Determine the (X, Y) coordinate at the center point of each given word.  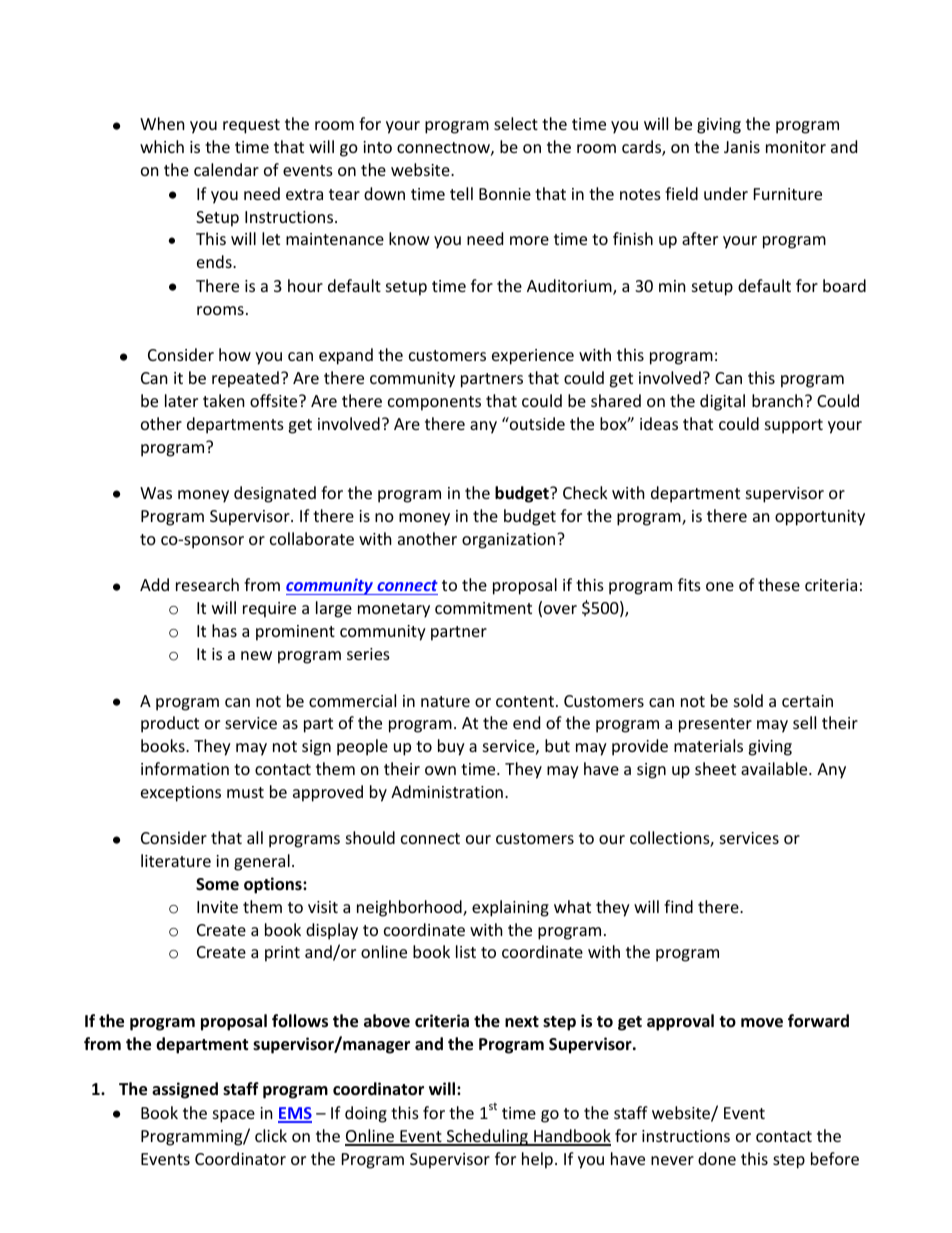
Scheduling (487, 1137)
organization (510, 541)
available (775, 768)
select (516, 123)
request (251, 126)
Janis (742, 147)
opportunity (820, 518)
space (234, 1116)
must (245, 792)
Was (156, 493)
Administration (447, 791)
